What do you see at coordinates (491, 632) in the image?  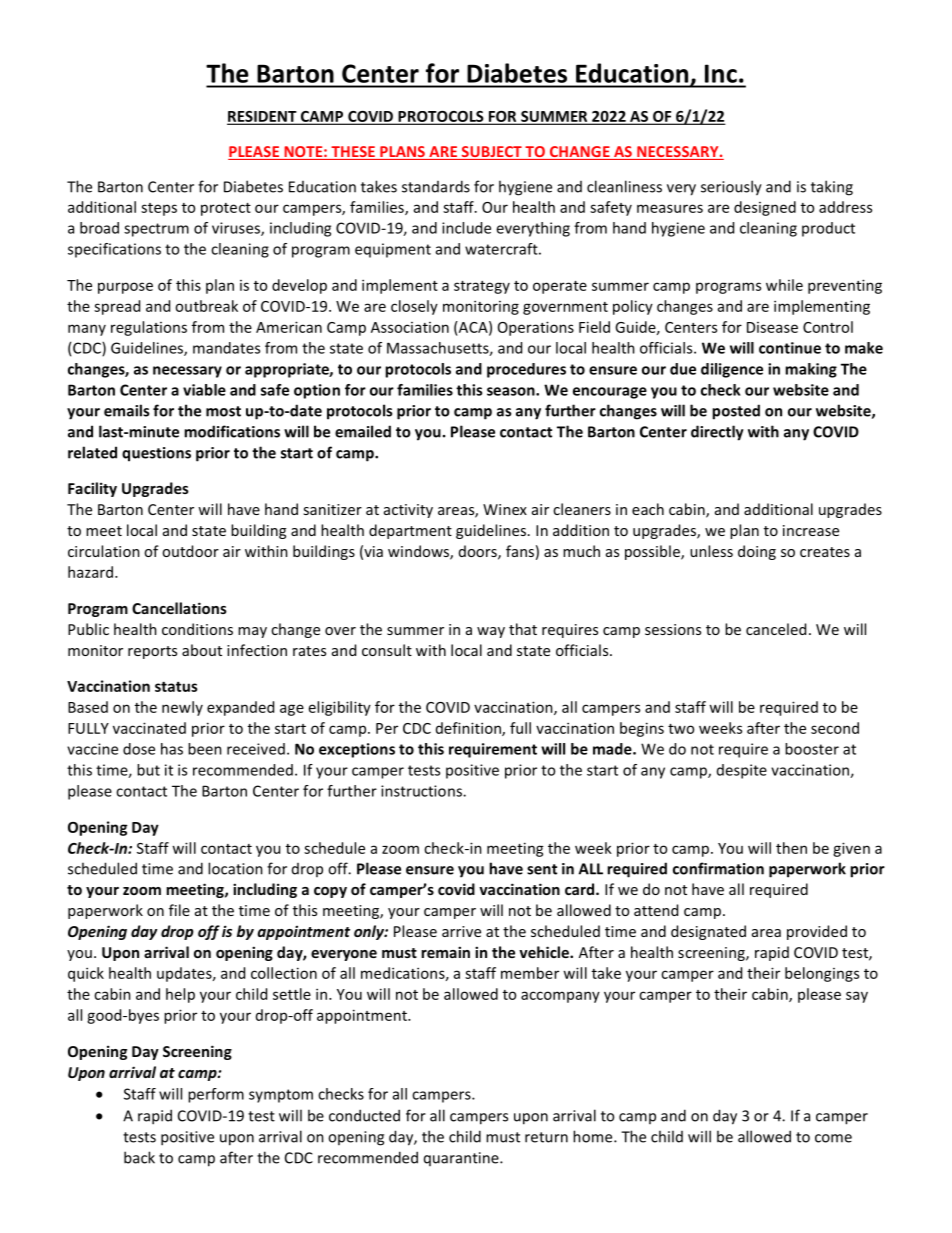 I see `way` at bounding box center [491, 632].
